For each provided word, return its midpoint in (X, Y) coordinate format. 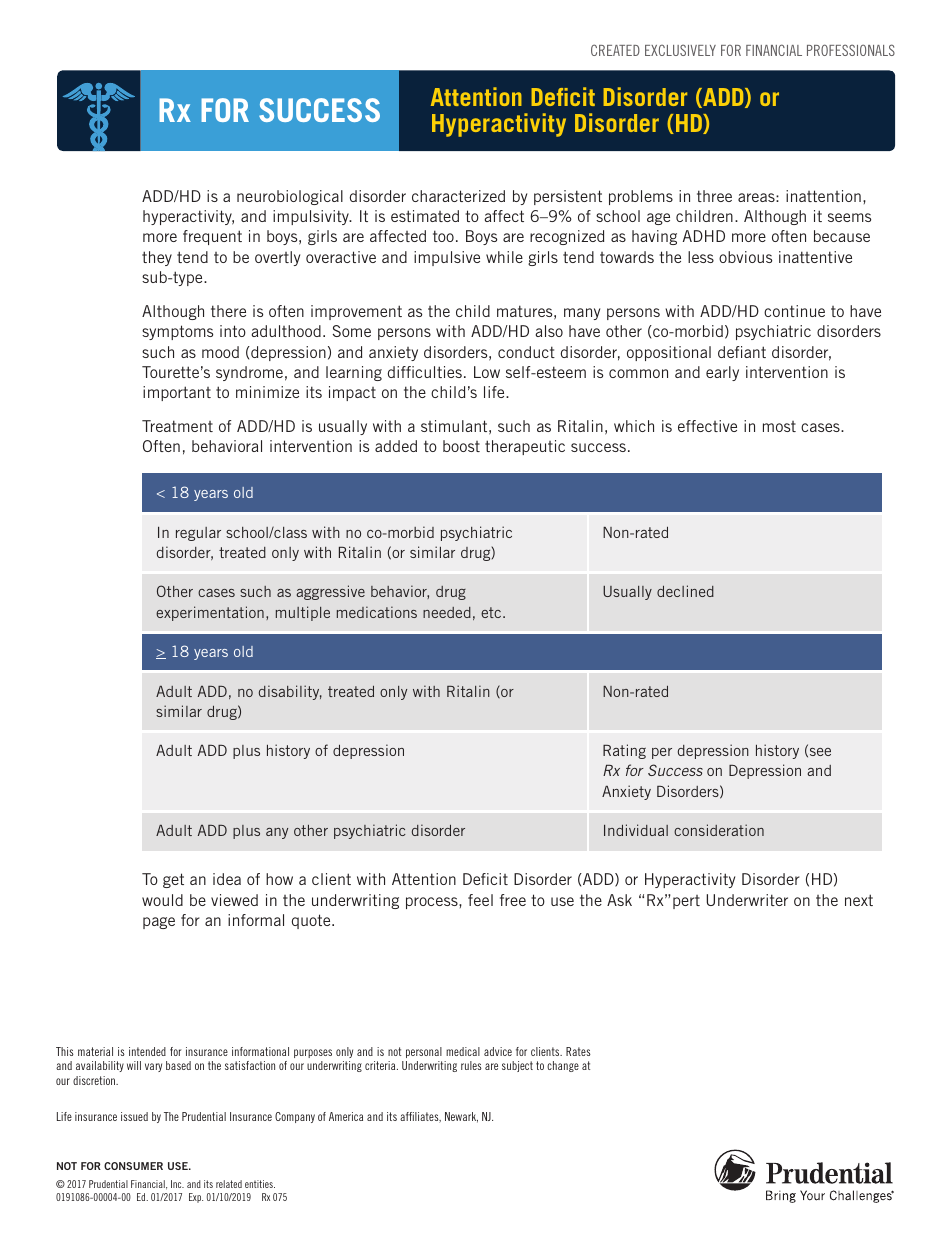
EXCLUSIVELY (680, 50)
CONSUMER (133, 1166)
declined (685, 591)
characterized (458, 196)
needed (447, 612)
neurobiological (290, 197)
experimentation (210, 613)
